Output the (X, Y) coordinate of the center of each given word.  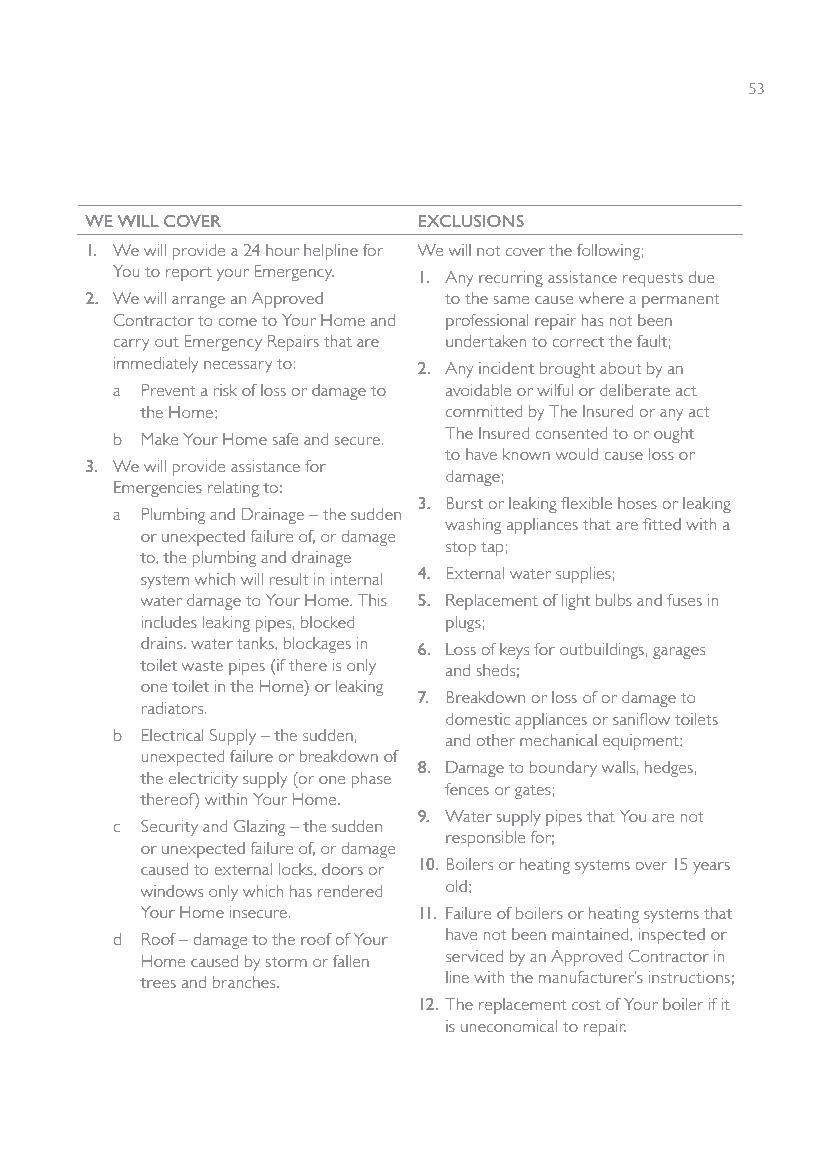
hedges (669, 769)
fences (467, 789)
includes (169, 622)
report (189, 274)
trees (158, 983)
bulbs (614, 600)
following (608, 252)
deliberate (635, 390)
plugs (463, 624)
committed (484, 411)
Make (160, 439)
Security (169, 828)
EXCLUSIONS (471, 221)
